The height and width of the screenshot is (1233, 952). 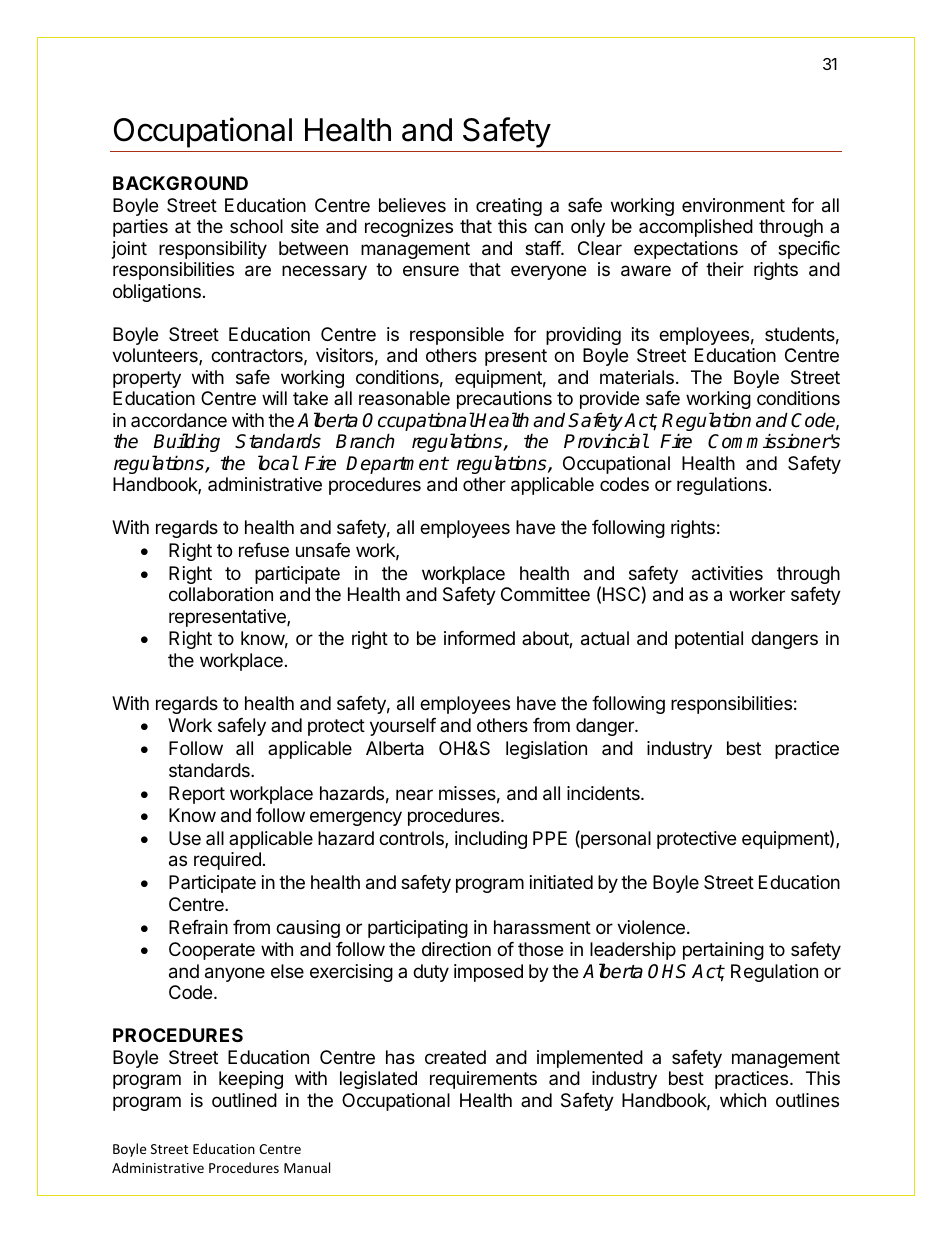 I want to click on potential, so click(x=709, y=640).
